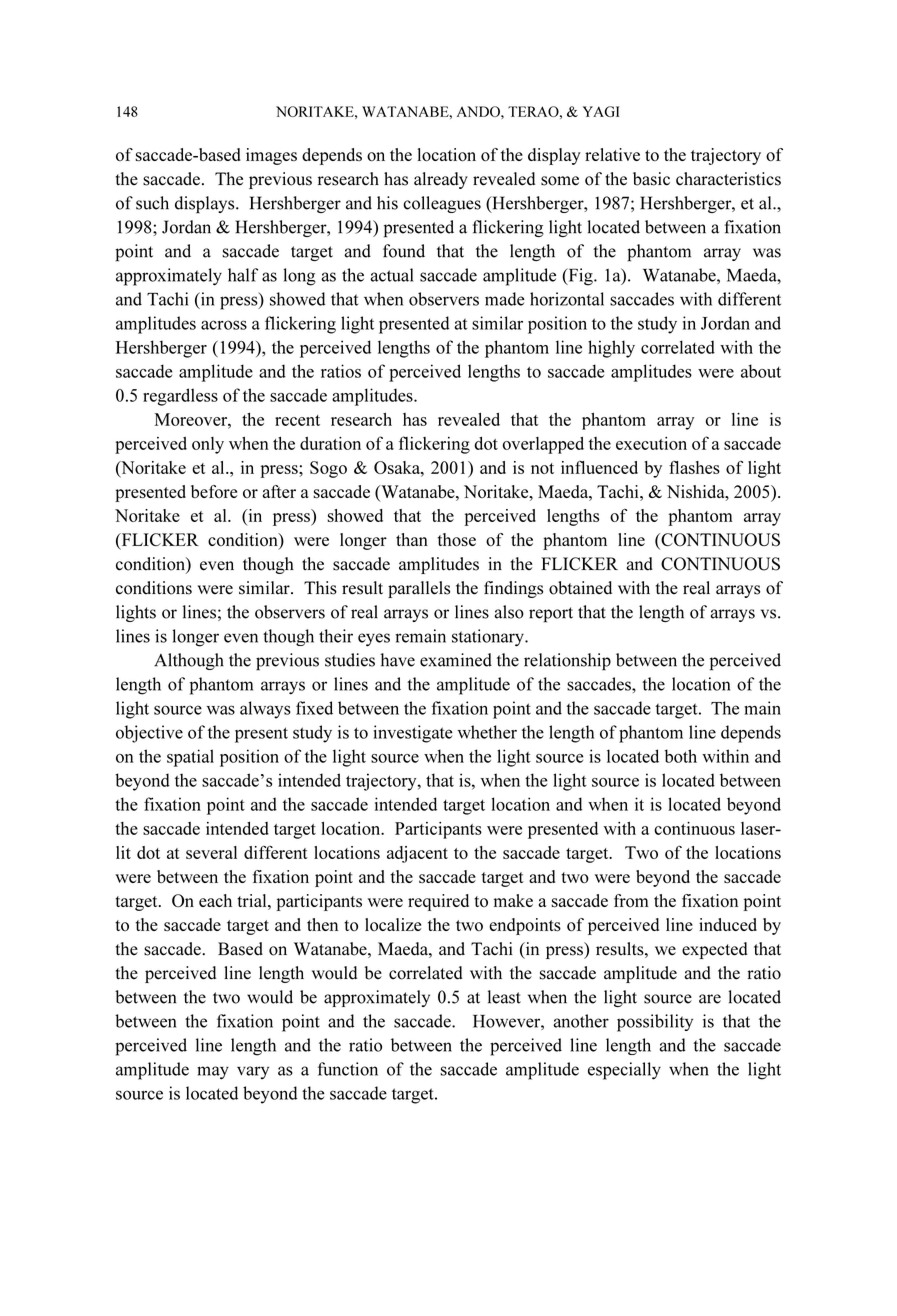 This document has width=897, height=1316. I want to click on only, so click(208, 445).
